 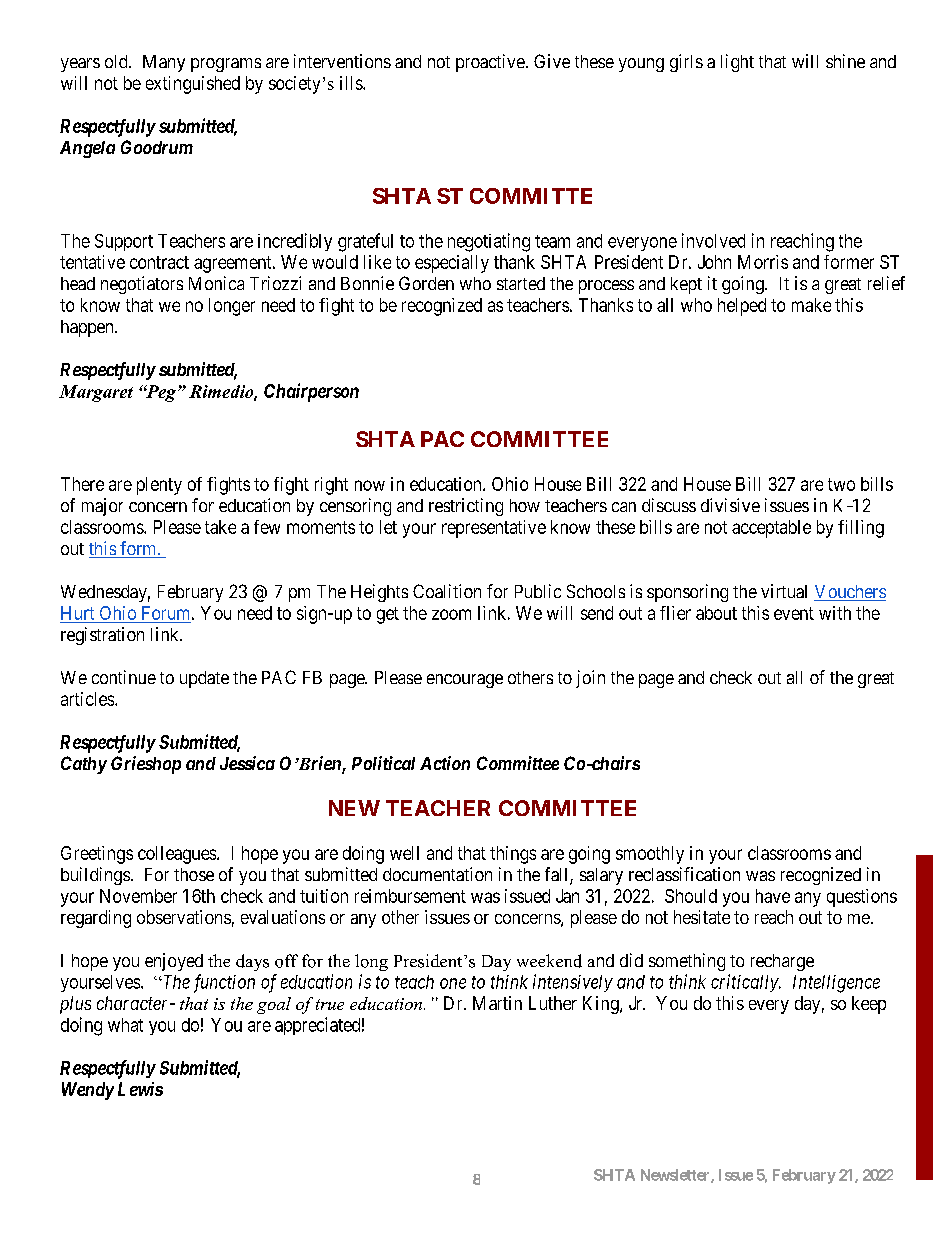 I want to click on Lewis, so click(x=140, y=1089).
